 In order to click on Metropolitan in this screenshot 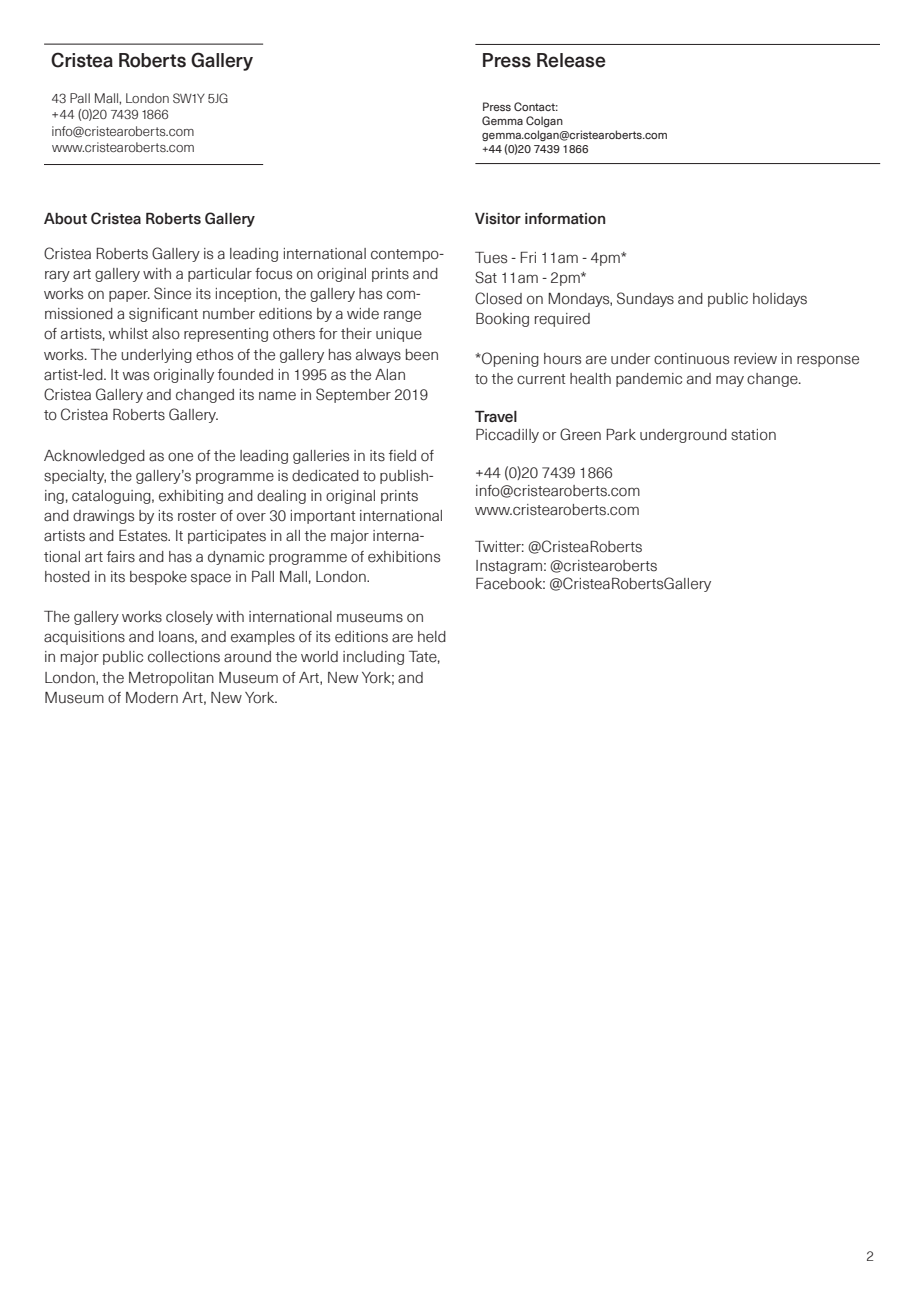, I will do `click(171, 679)`.
